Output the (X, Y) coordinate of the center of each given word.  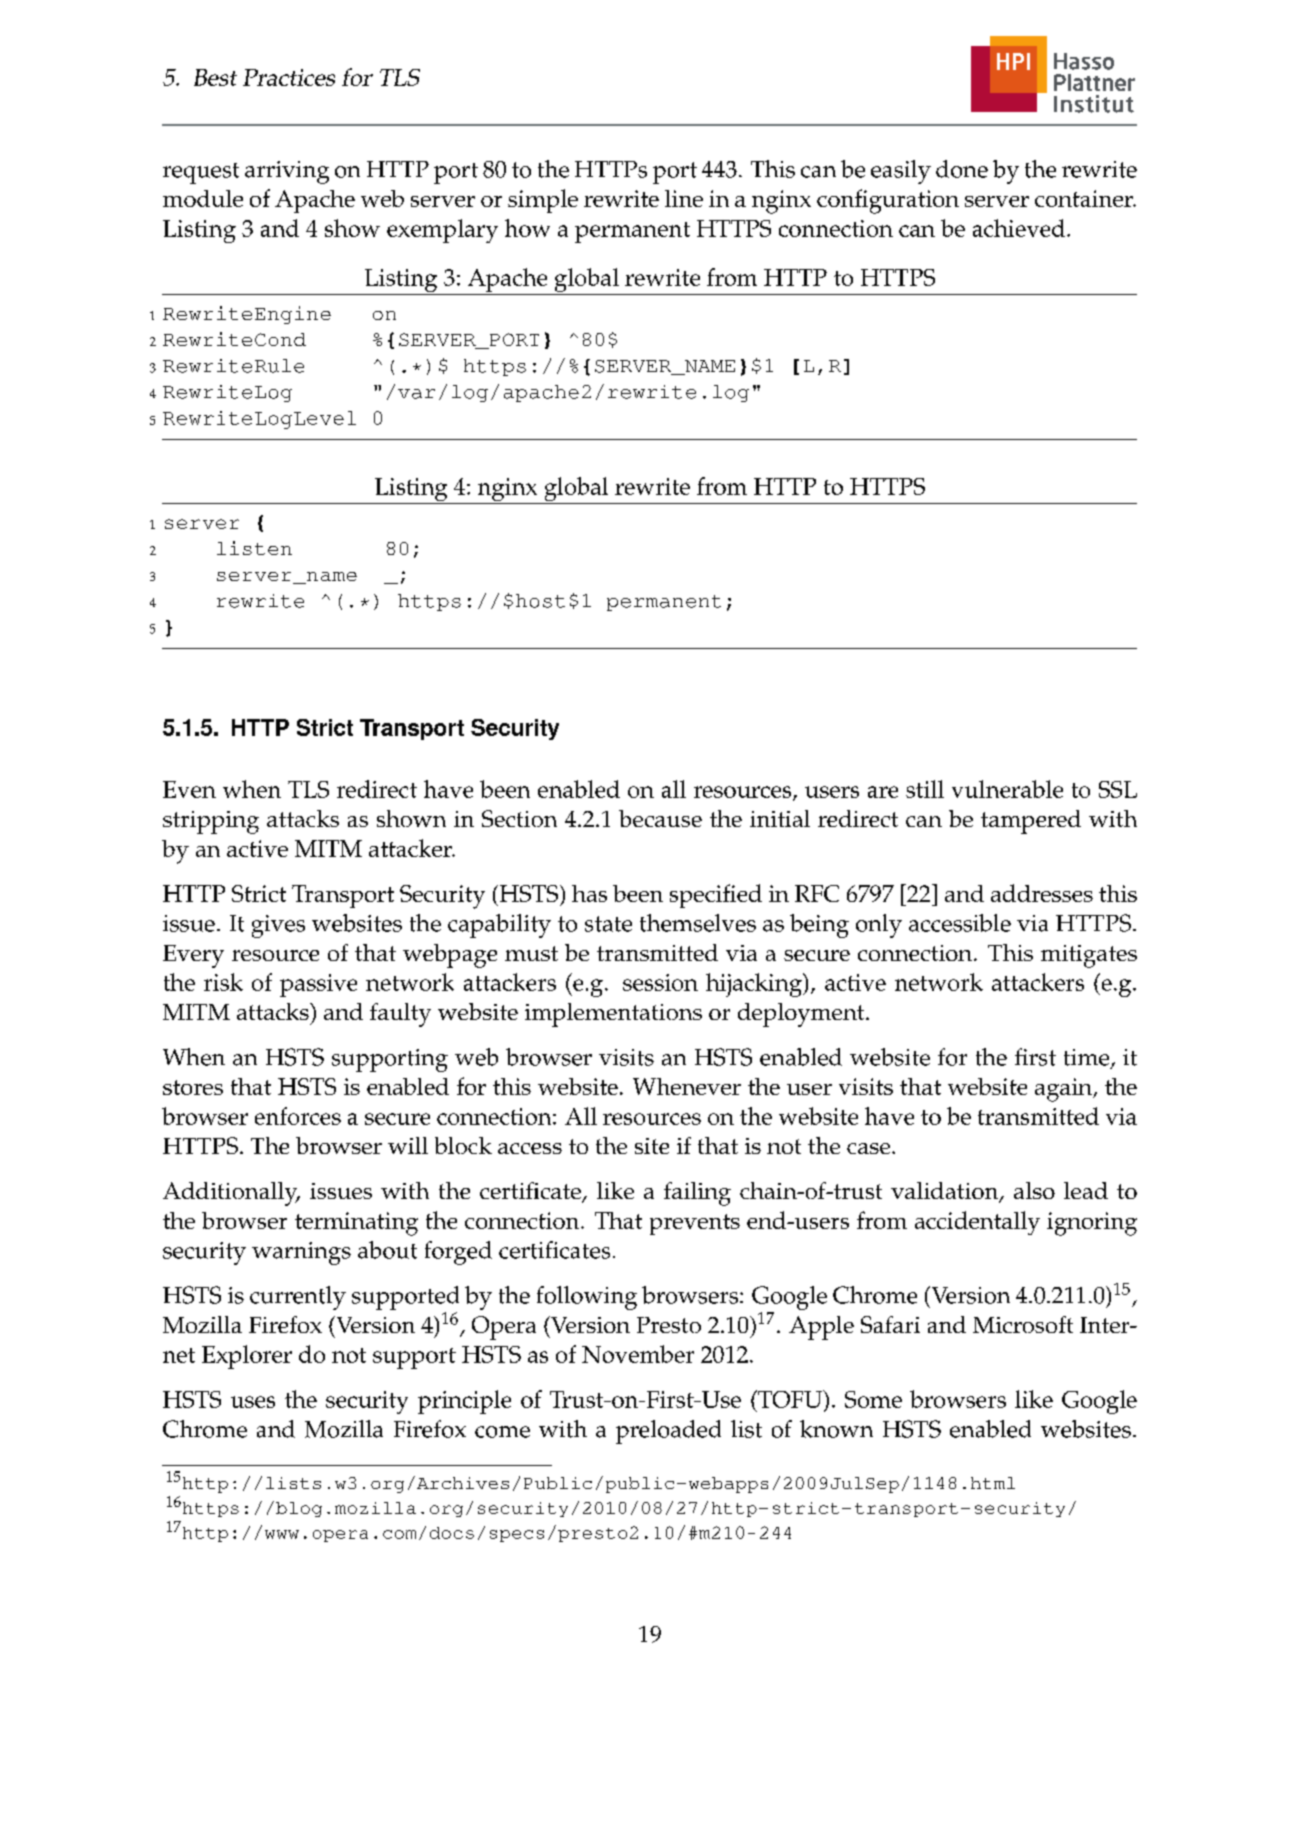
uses (253, 1402)
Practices (289, 77)
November (638, 1354)
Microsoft (1023, 1324)
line (684, 198)
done (962, 169)
